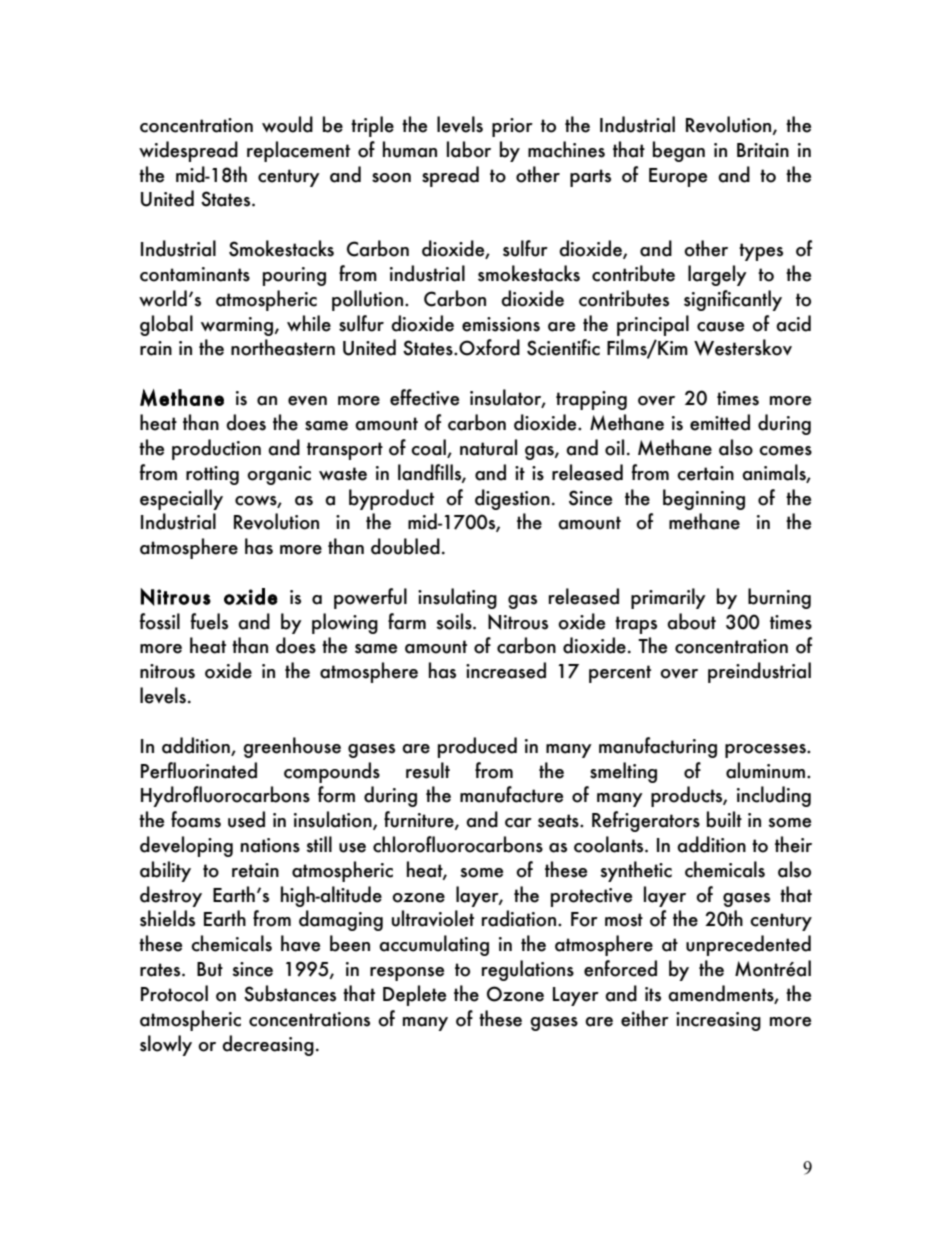  I want to click on production, so click(216, 449).
